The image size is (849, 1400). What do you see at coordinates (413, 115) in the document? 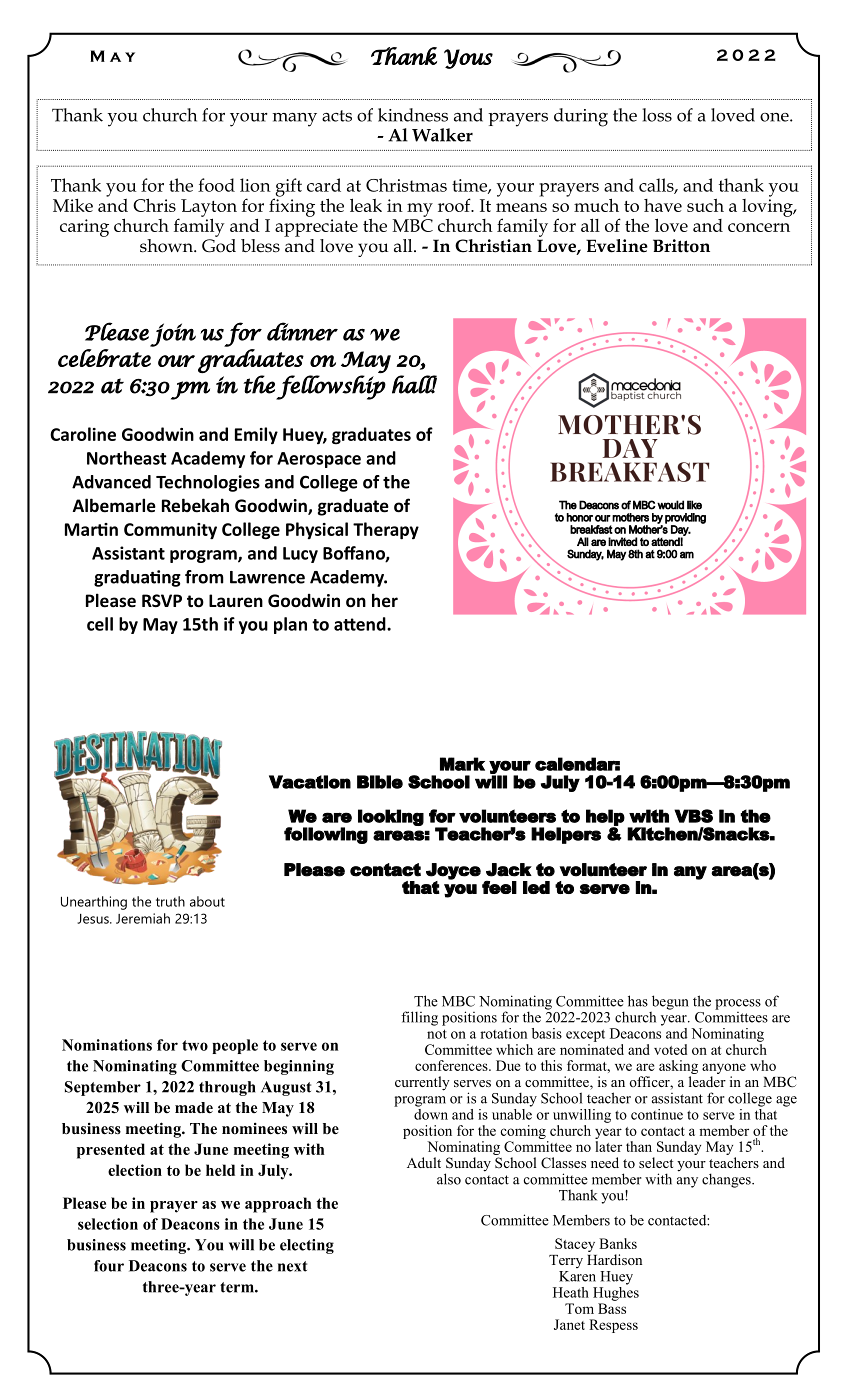
I see `kindness` at bounding box center [413, 115].
